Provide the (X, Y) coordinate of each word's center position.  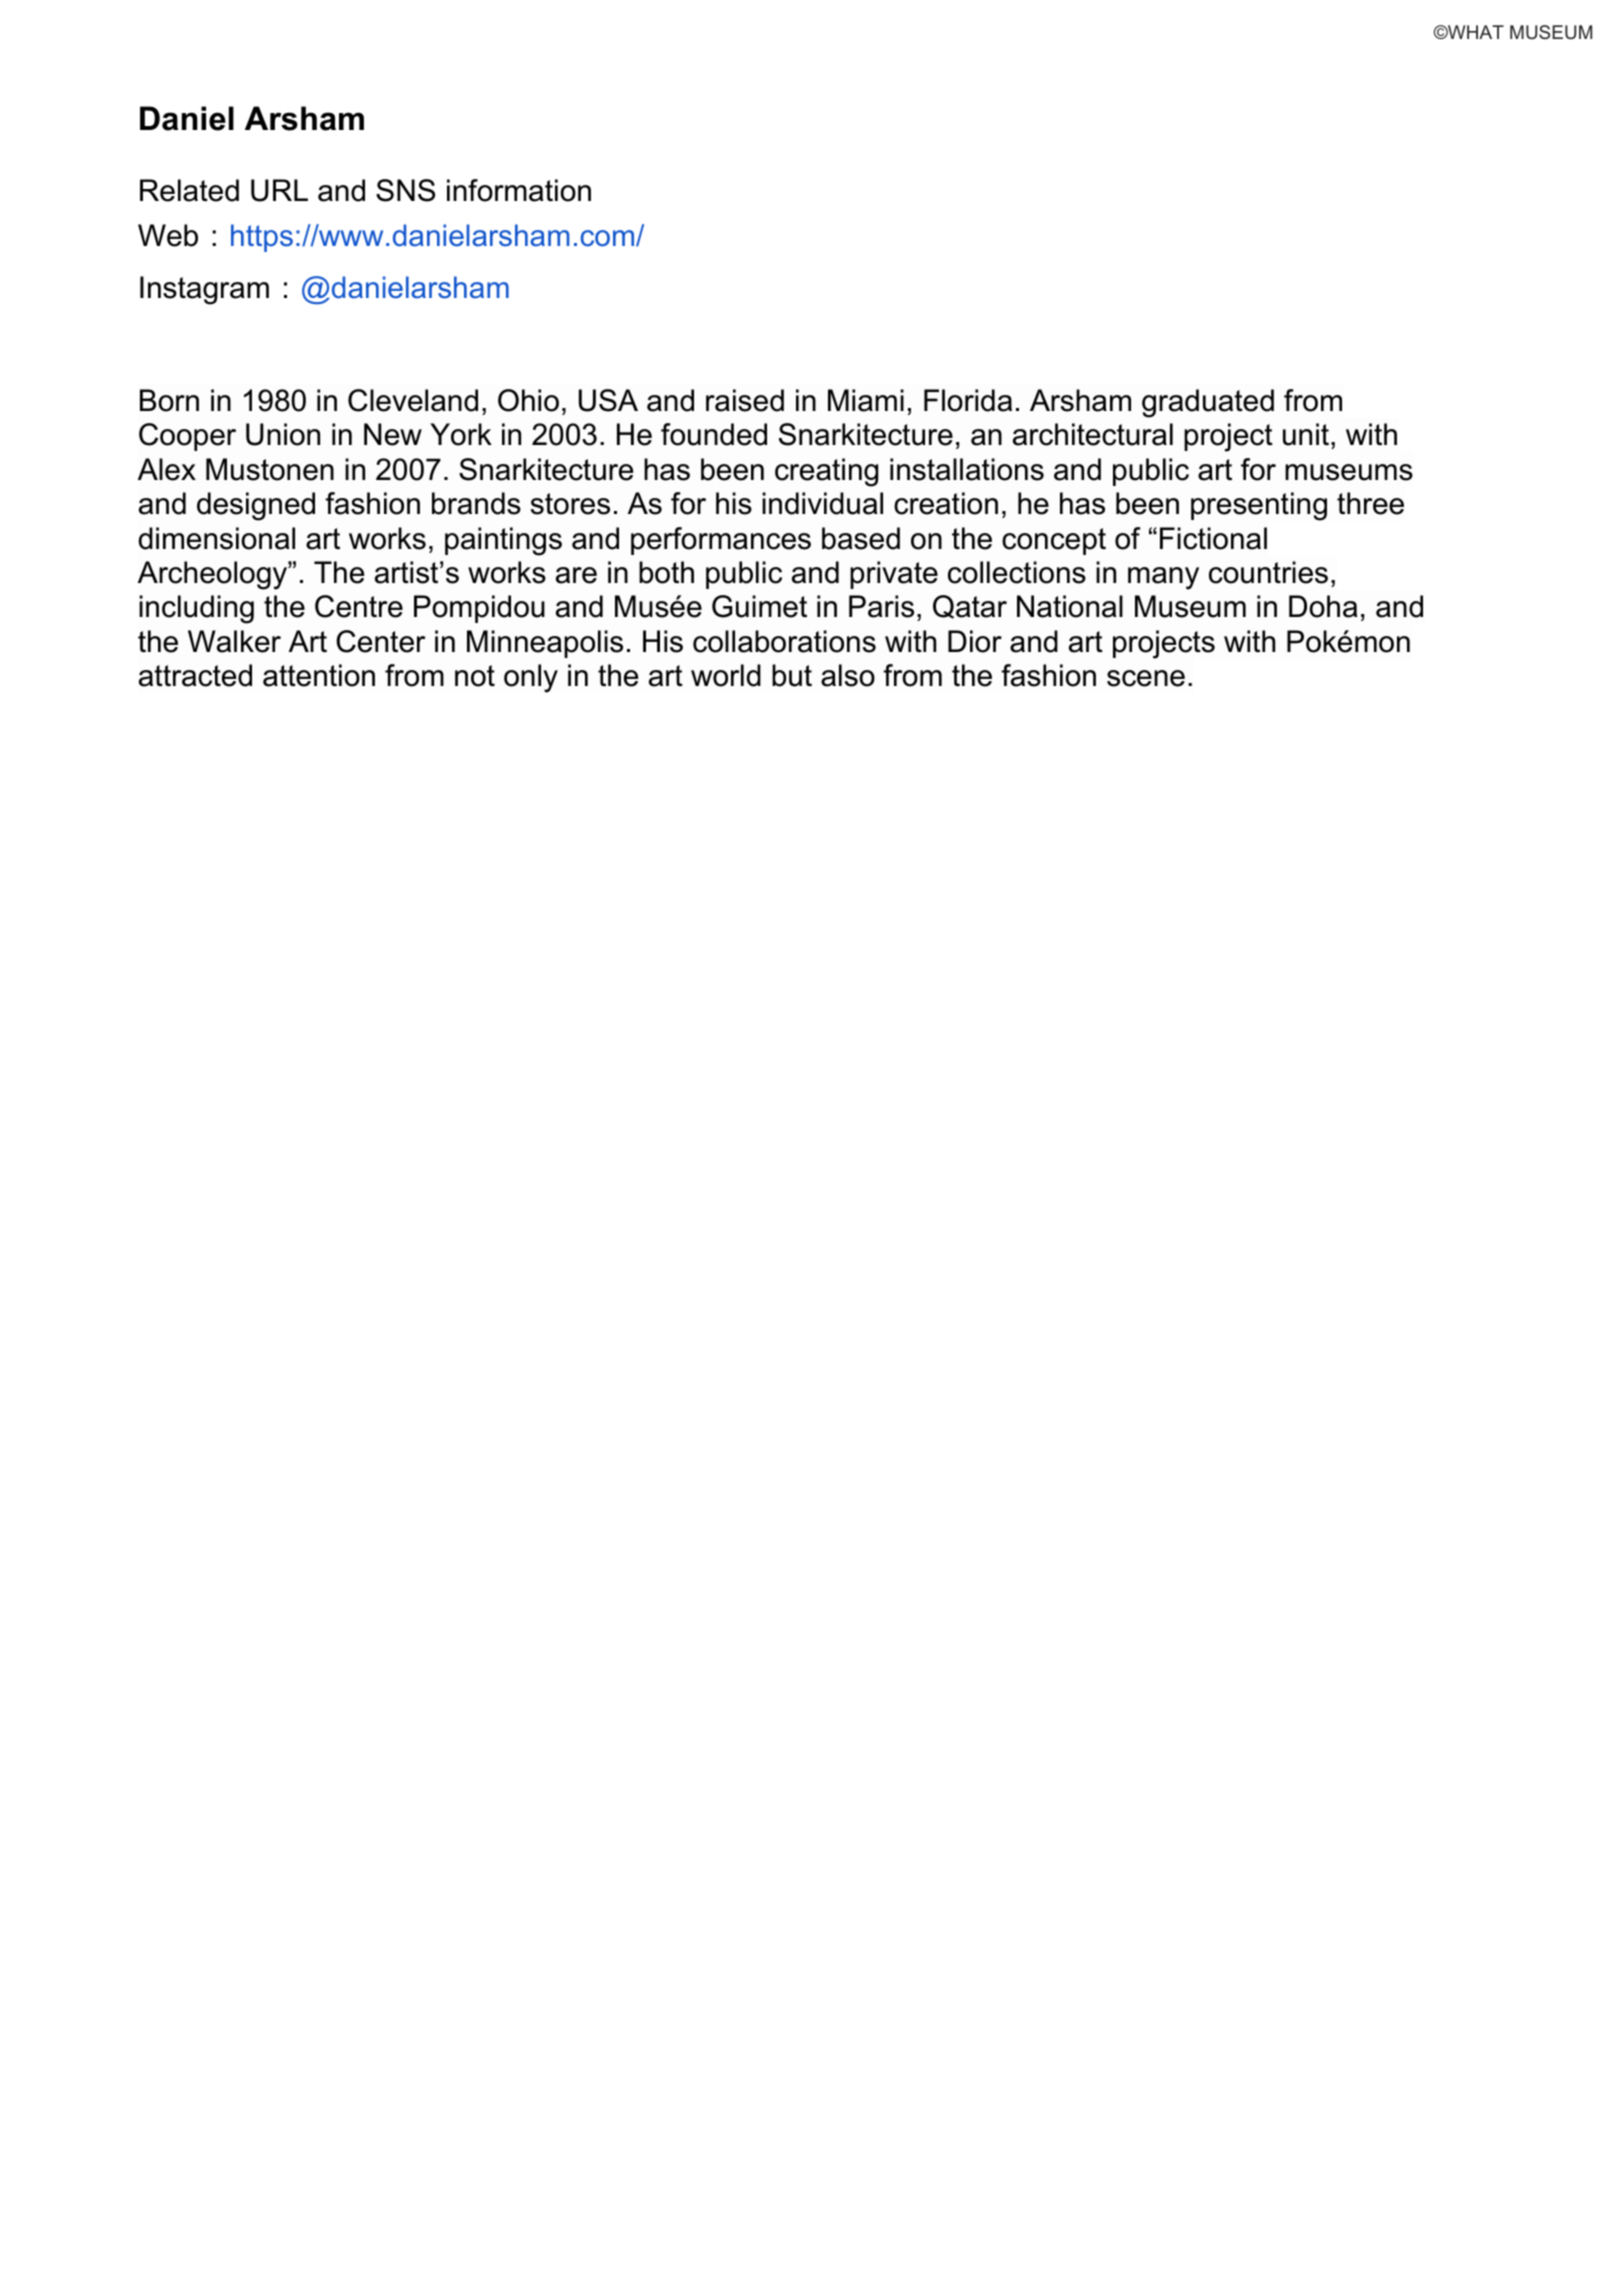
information (519, 190)
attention (319, 675)
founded (714, 434)
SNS (405, 190)
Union (283, 434)
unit (1307, 434)
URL (279, 190)
